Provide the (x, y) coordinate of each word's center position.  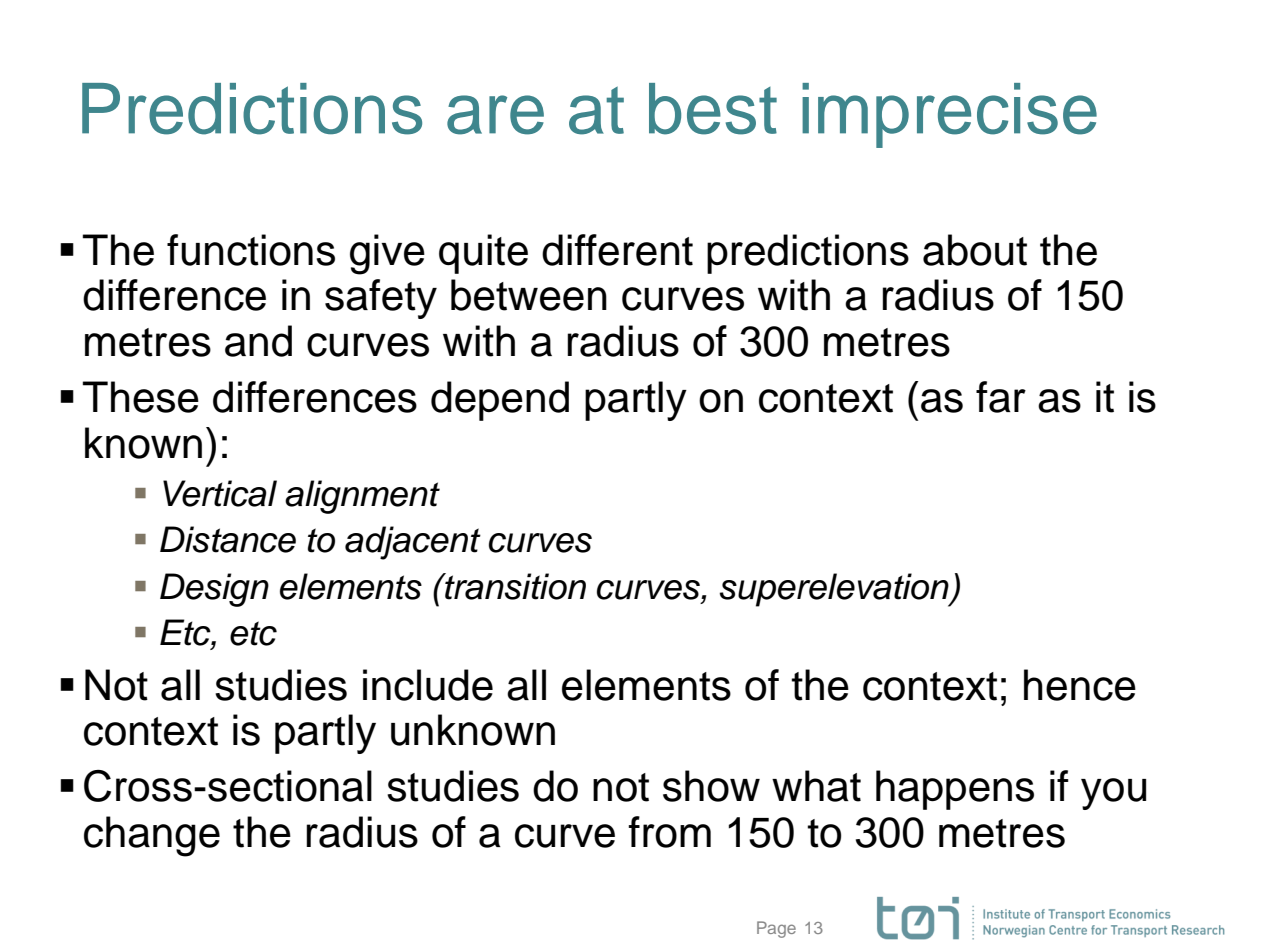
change (152, 836)
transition (514, 586)
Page (776, 929)
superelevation (835, 590)
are (495, 115)
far (1001, 397)
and (258, 341)
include (428, 685)
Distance (228, 539)
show (711, 786)
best (713, 109)
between (529, 295)
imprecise (949, 115)
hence (1080, 685)
